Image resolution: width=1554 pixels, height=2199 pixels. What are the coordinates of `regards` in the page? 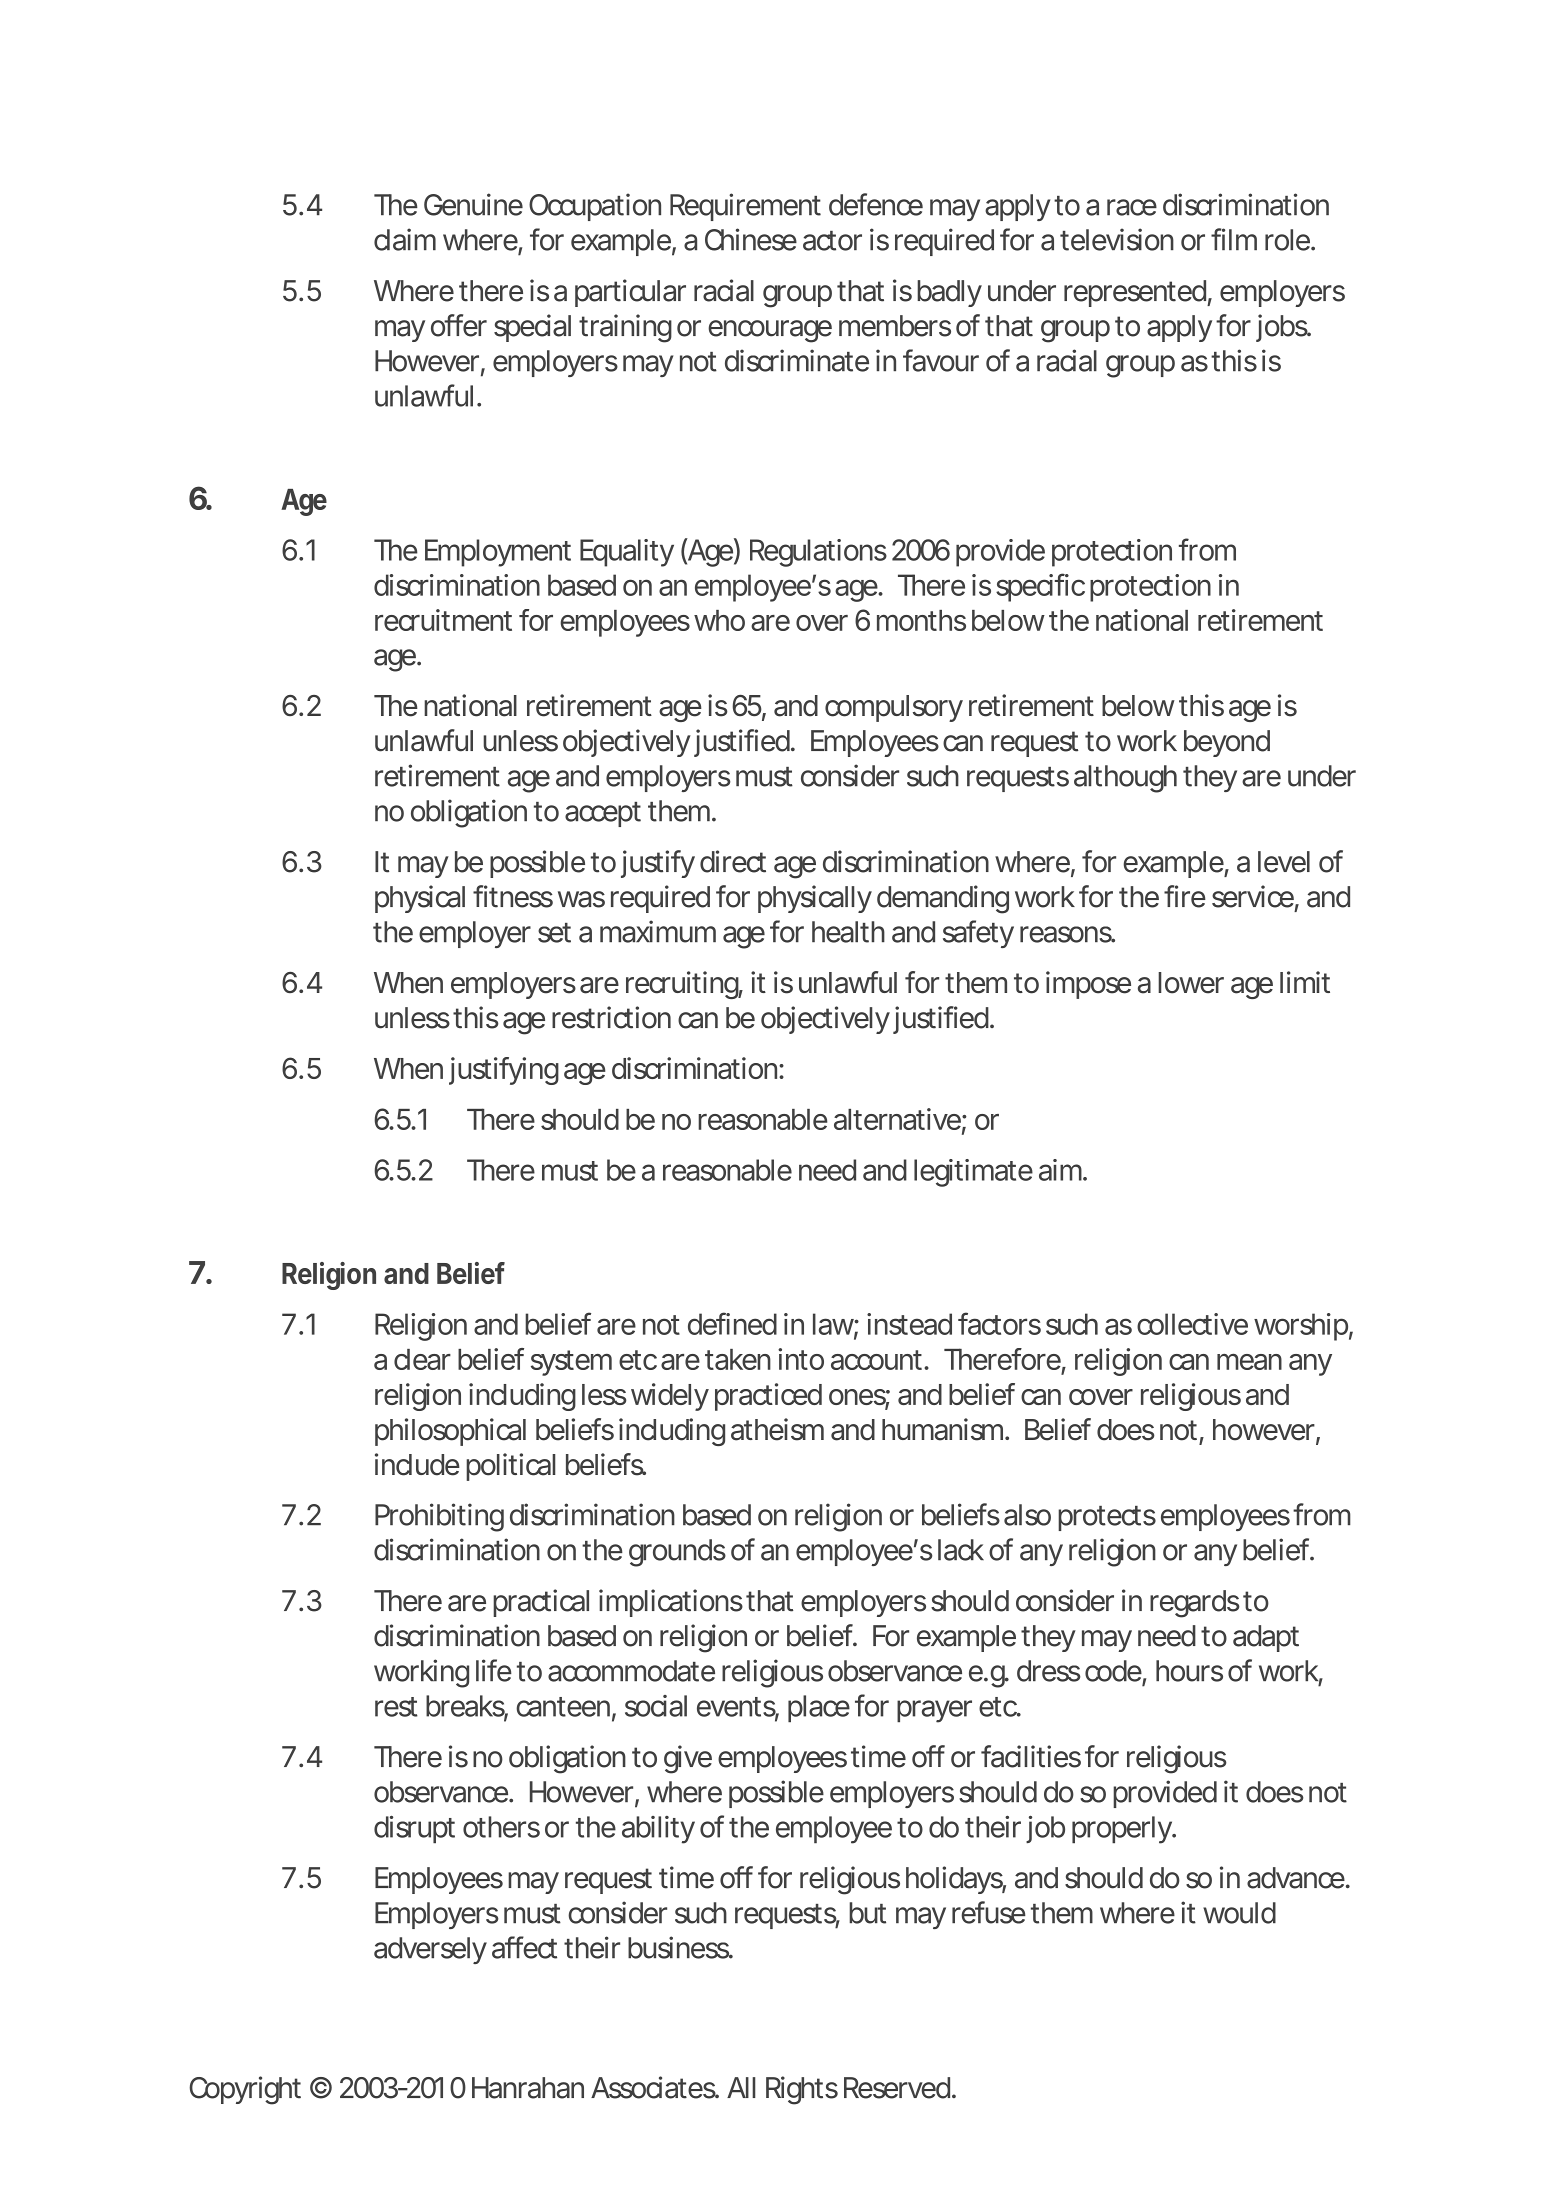 It's located at (1195, 1604).
